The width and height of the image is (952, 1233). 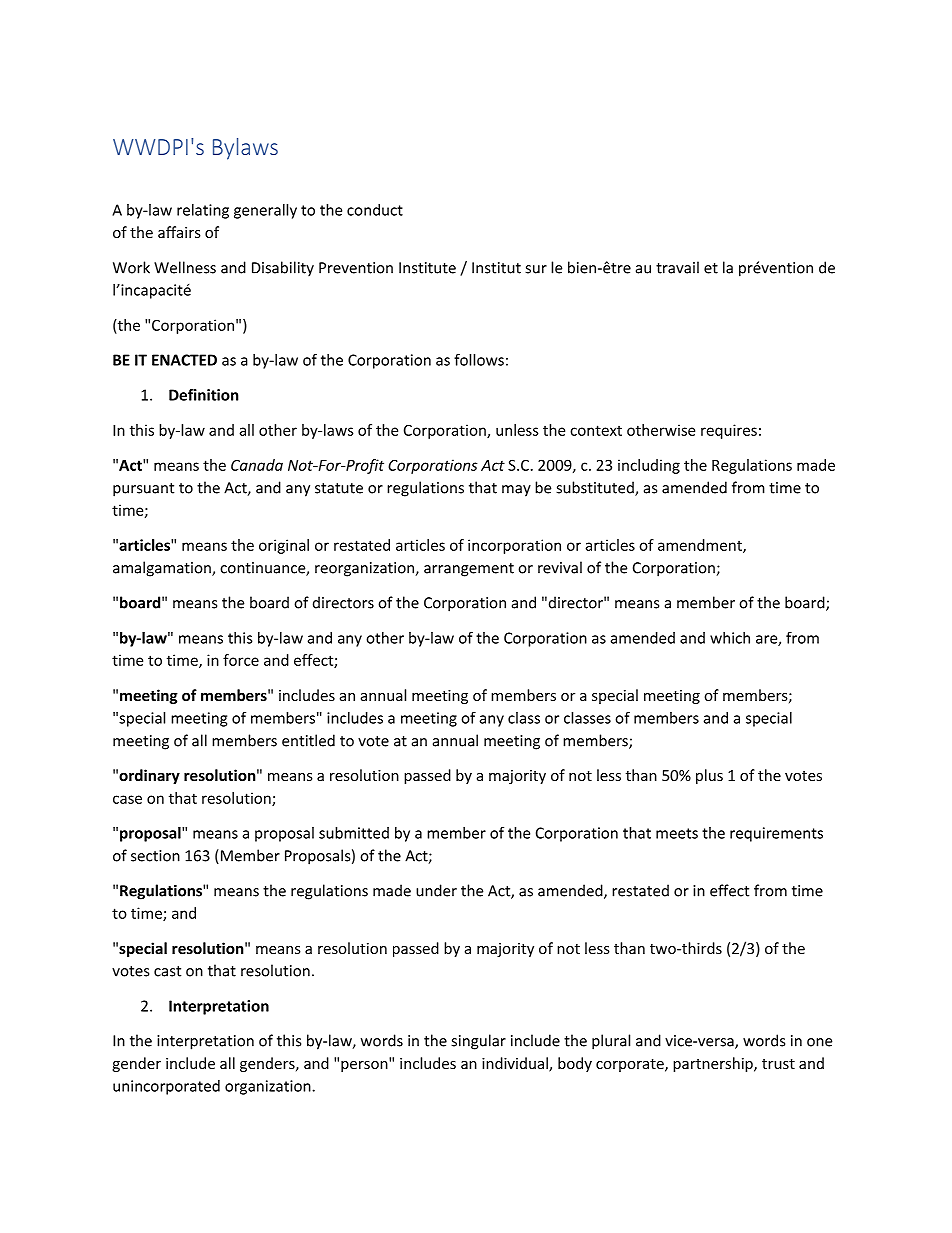 What do you see at coordinates (516, 491) in the image?
I see `may` at bounding box center [516, 491].
